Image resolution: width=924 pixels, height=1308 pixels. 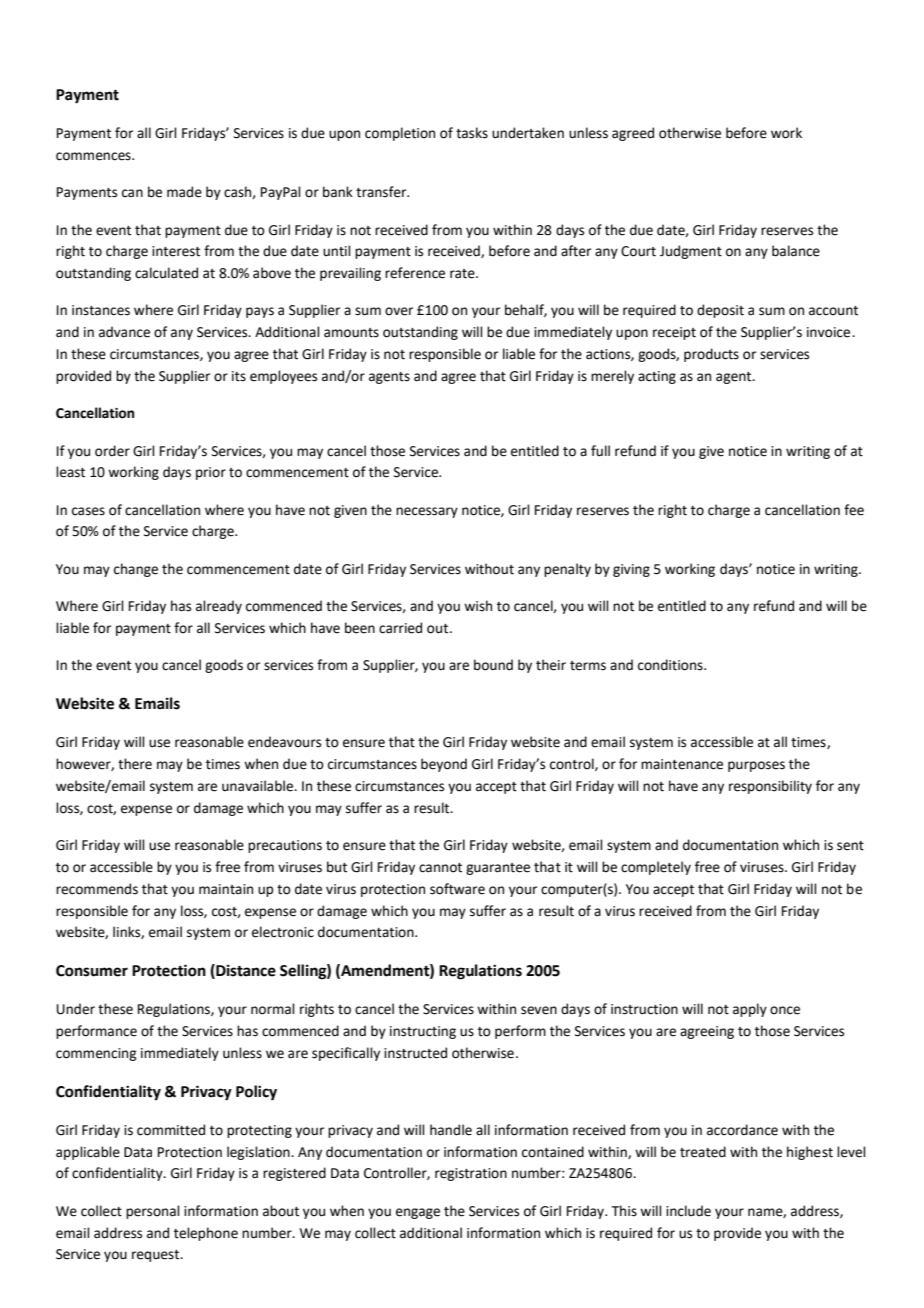 What do you see at coordinates (92, 971) in the screenshot?
I see `Consumer` at bounding box center [92, 971].
